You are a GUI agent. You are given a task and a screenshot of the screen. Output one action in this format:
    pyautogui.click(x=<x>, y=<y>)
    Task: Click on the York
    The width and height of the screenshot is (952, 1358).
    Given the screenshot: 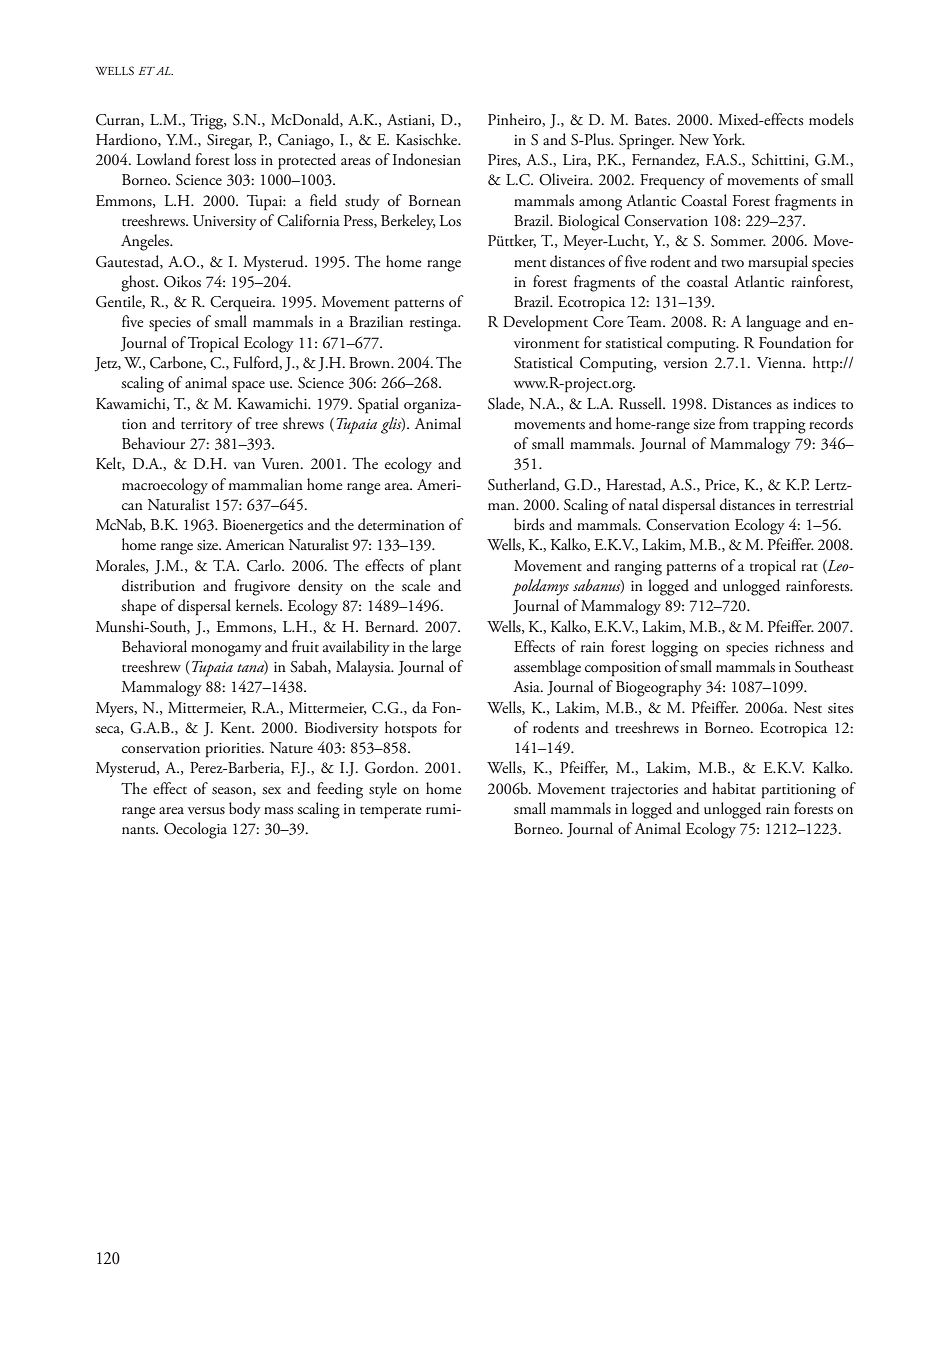 What is the action you would take?
    pyautogui.click(x=728, y=139)
